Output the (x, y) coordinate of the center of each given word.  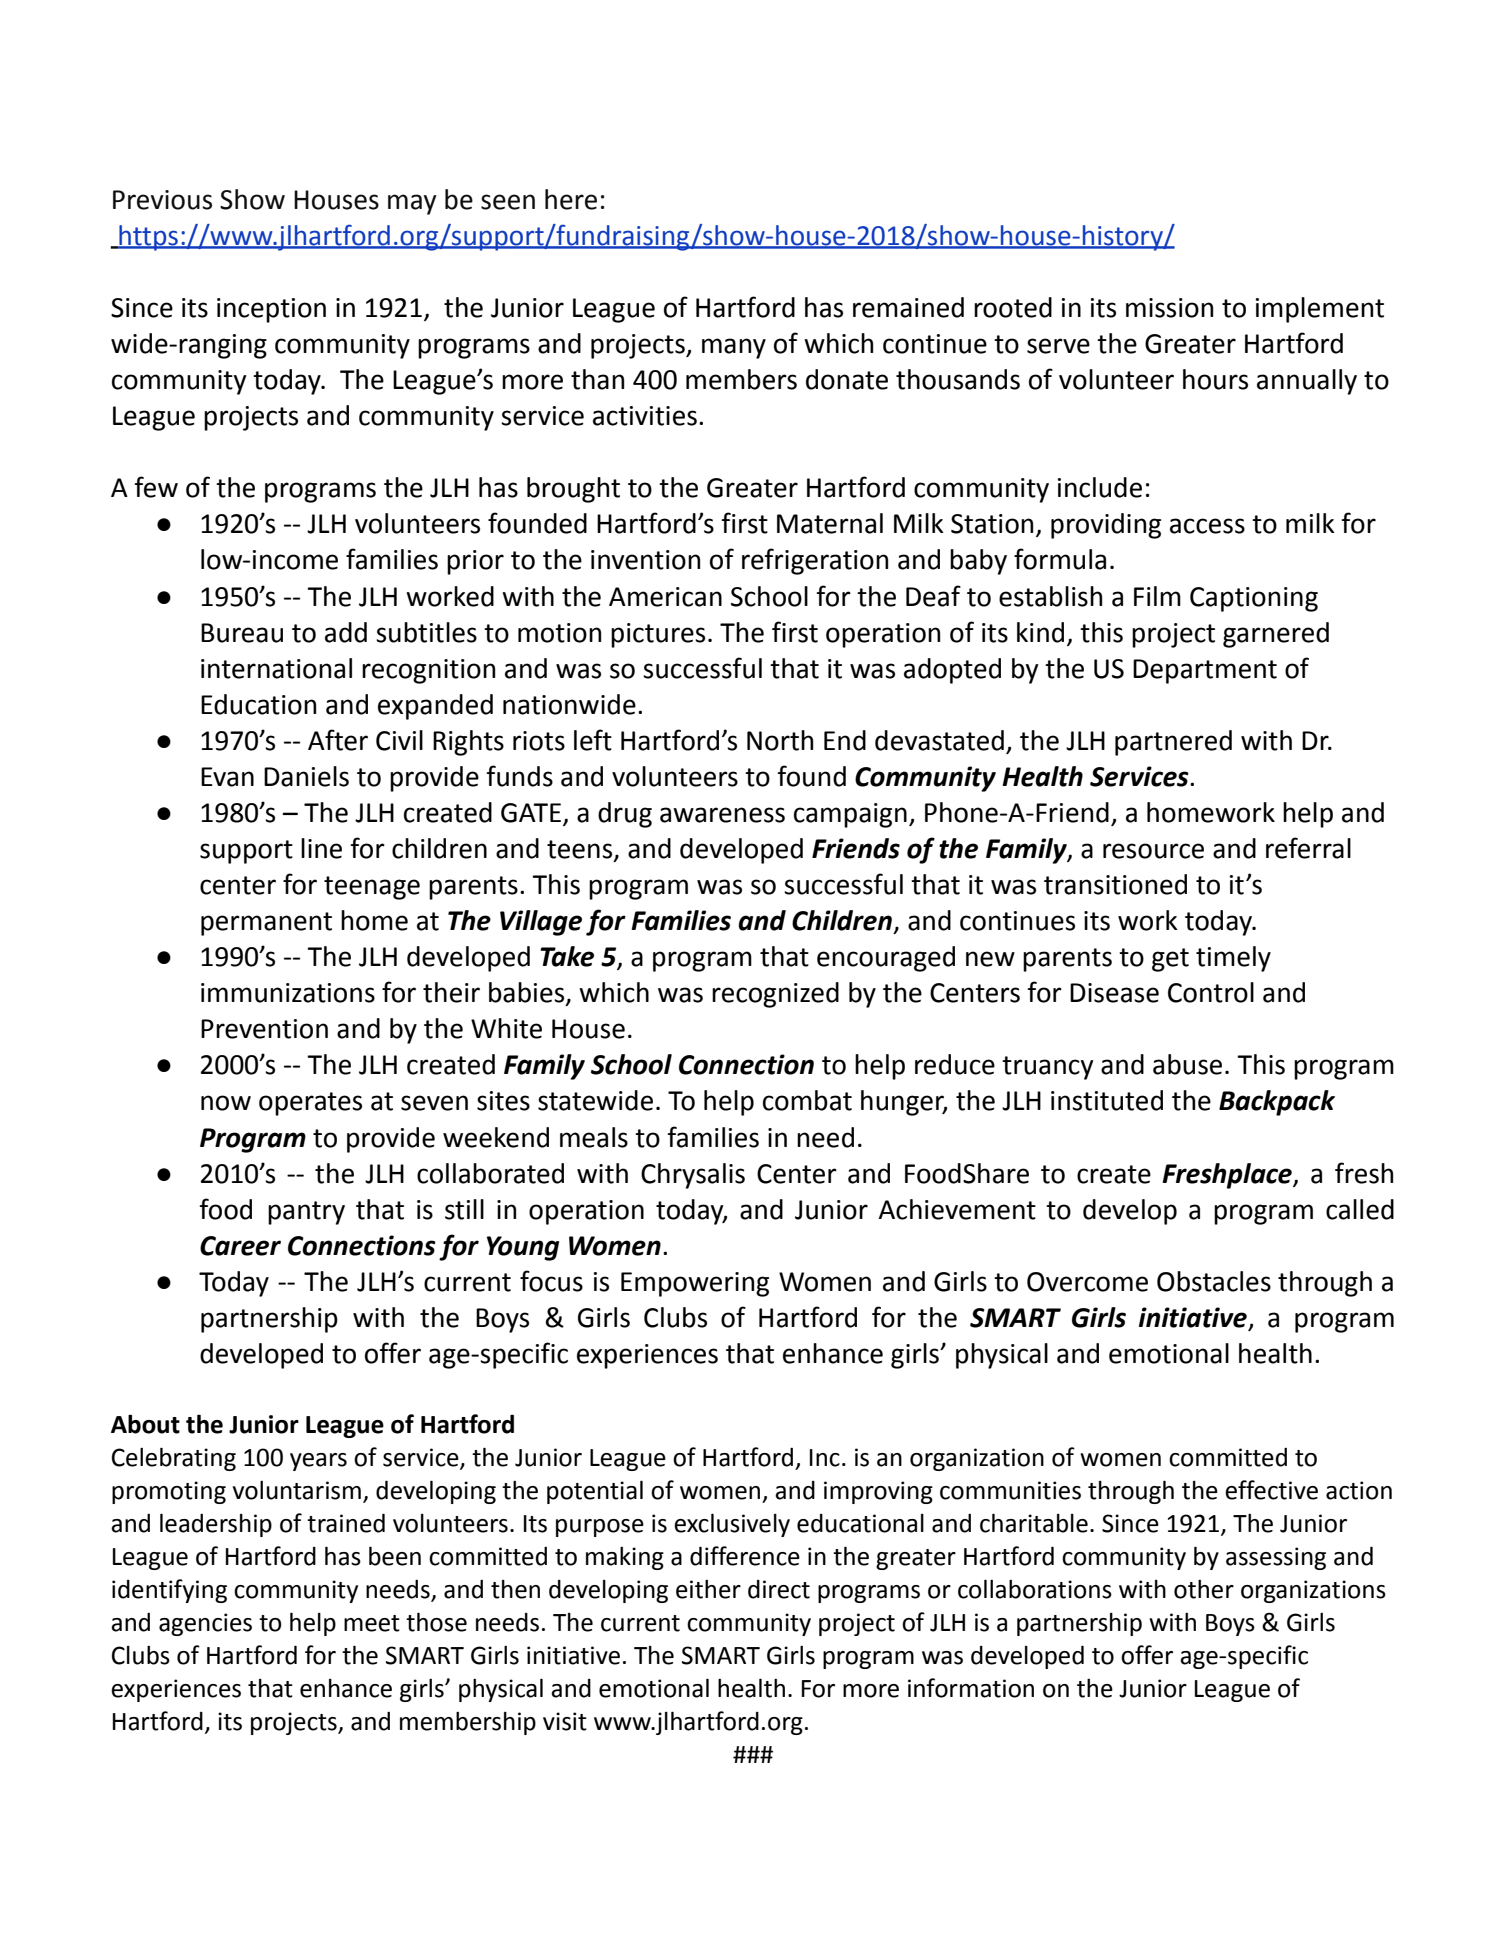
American (665, 597)
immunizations (288, 993)
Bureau (242, 633)
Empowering (695, 1284)
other (1204, 1589)
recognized (775, 995)
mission (1169, 308)
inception (271, 310)
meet (372, 1623)
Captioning (1254, 599)
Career (240, 1246)
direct (779, 1589)
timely (1233, 959)
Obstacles (1214, 1281)
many (734, 348)
